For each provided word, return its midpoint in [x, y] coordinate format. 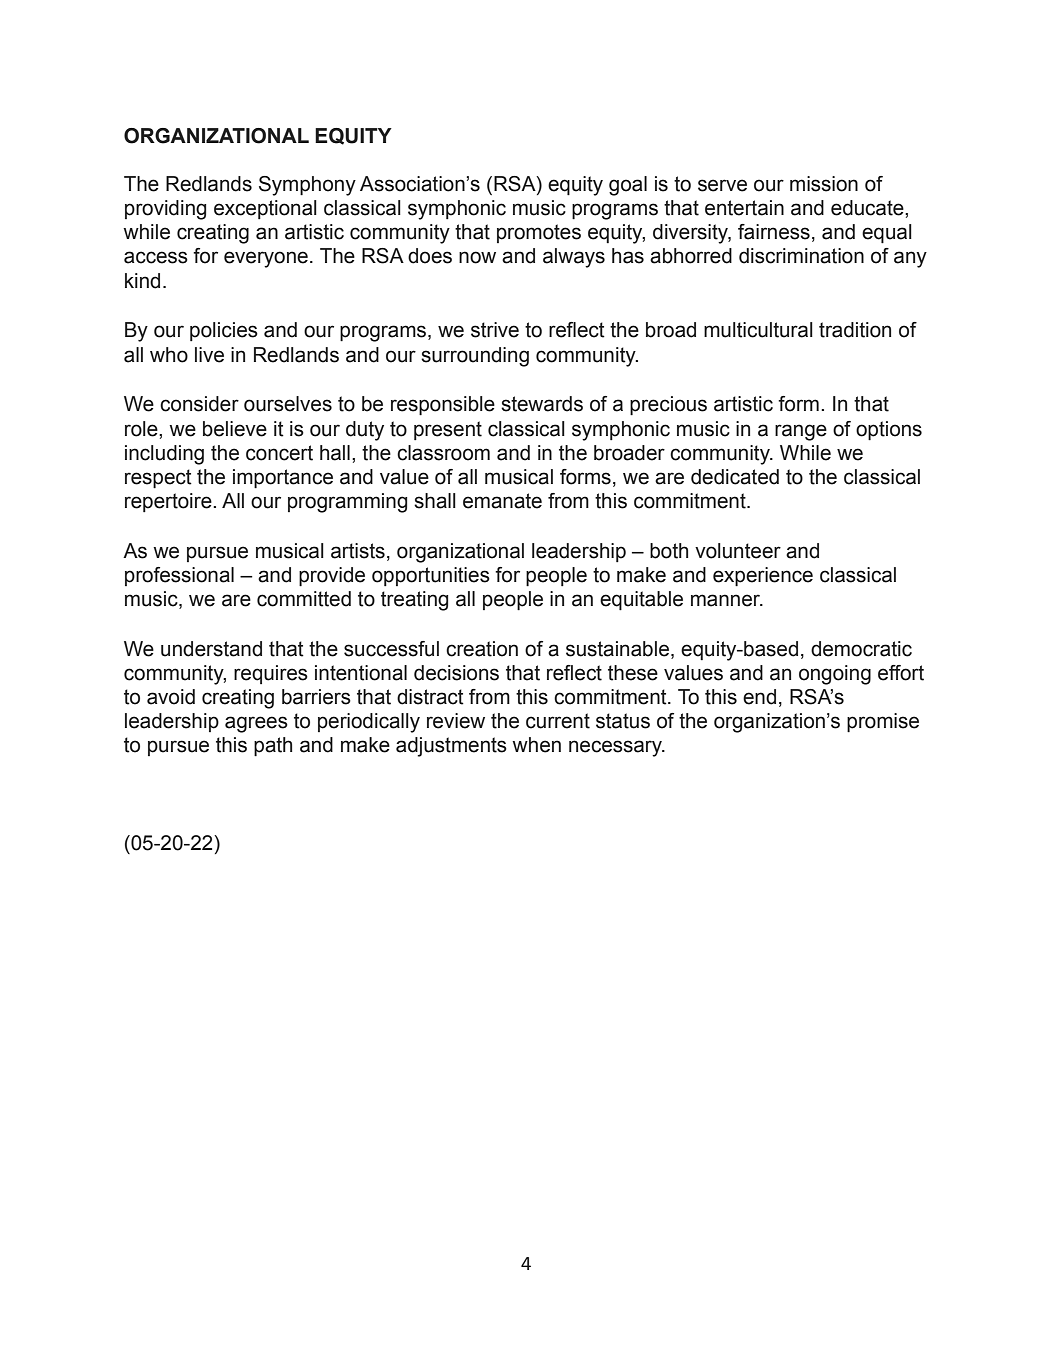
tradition [855, 330]
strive [495, 330]
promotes [539, 233]
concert [279, 453]
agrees [256, 724]
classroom [443, 453]
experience [763, 576]
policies [224, 331]
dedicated [735, 477]
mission [824, 184]
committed [304, 599]
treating [414, 601]
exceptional [265, 209]
